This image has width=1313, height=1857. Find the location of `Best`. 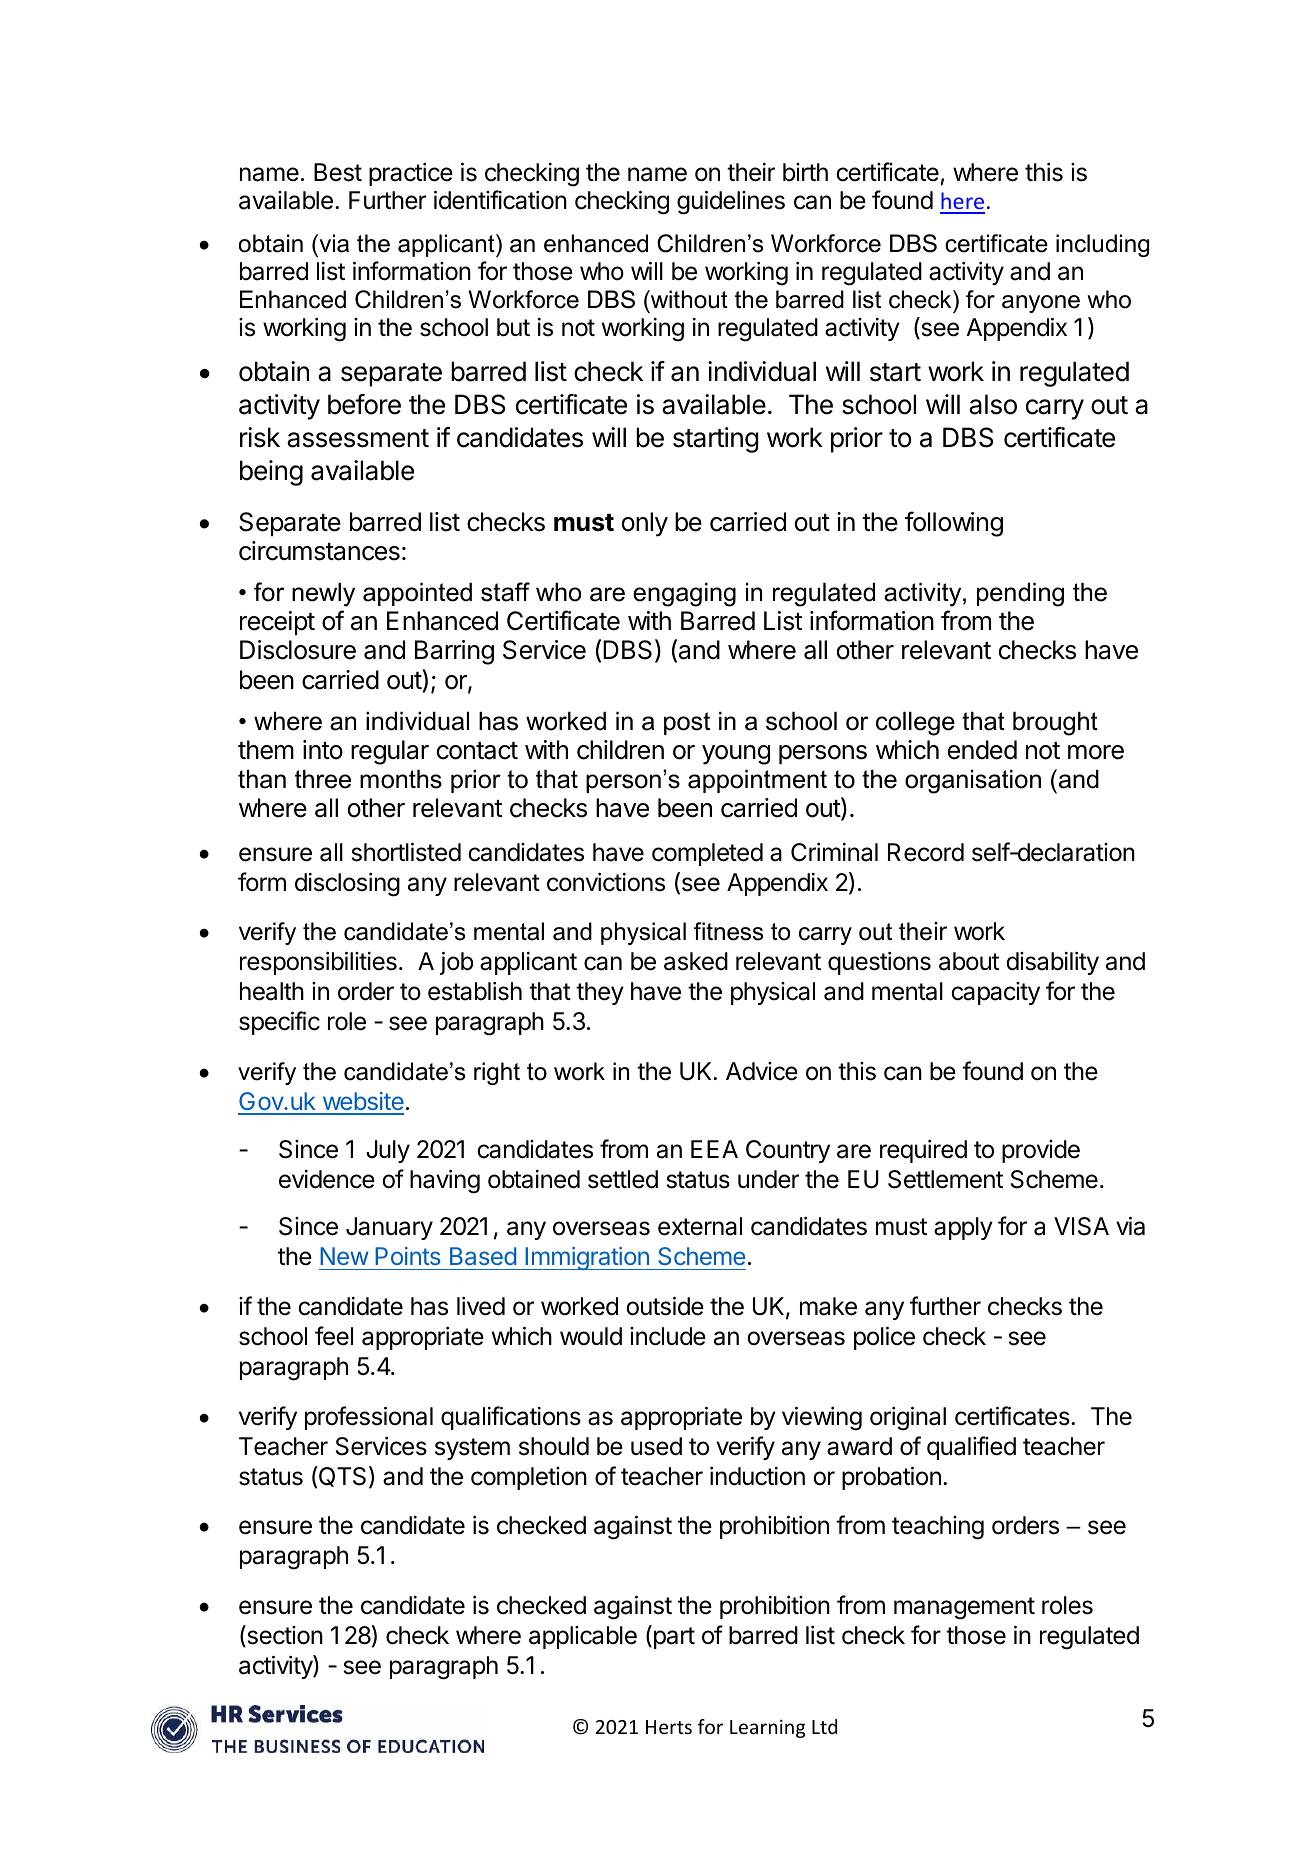

Best is located at coordinates (338, 172).
